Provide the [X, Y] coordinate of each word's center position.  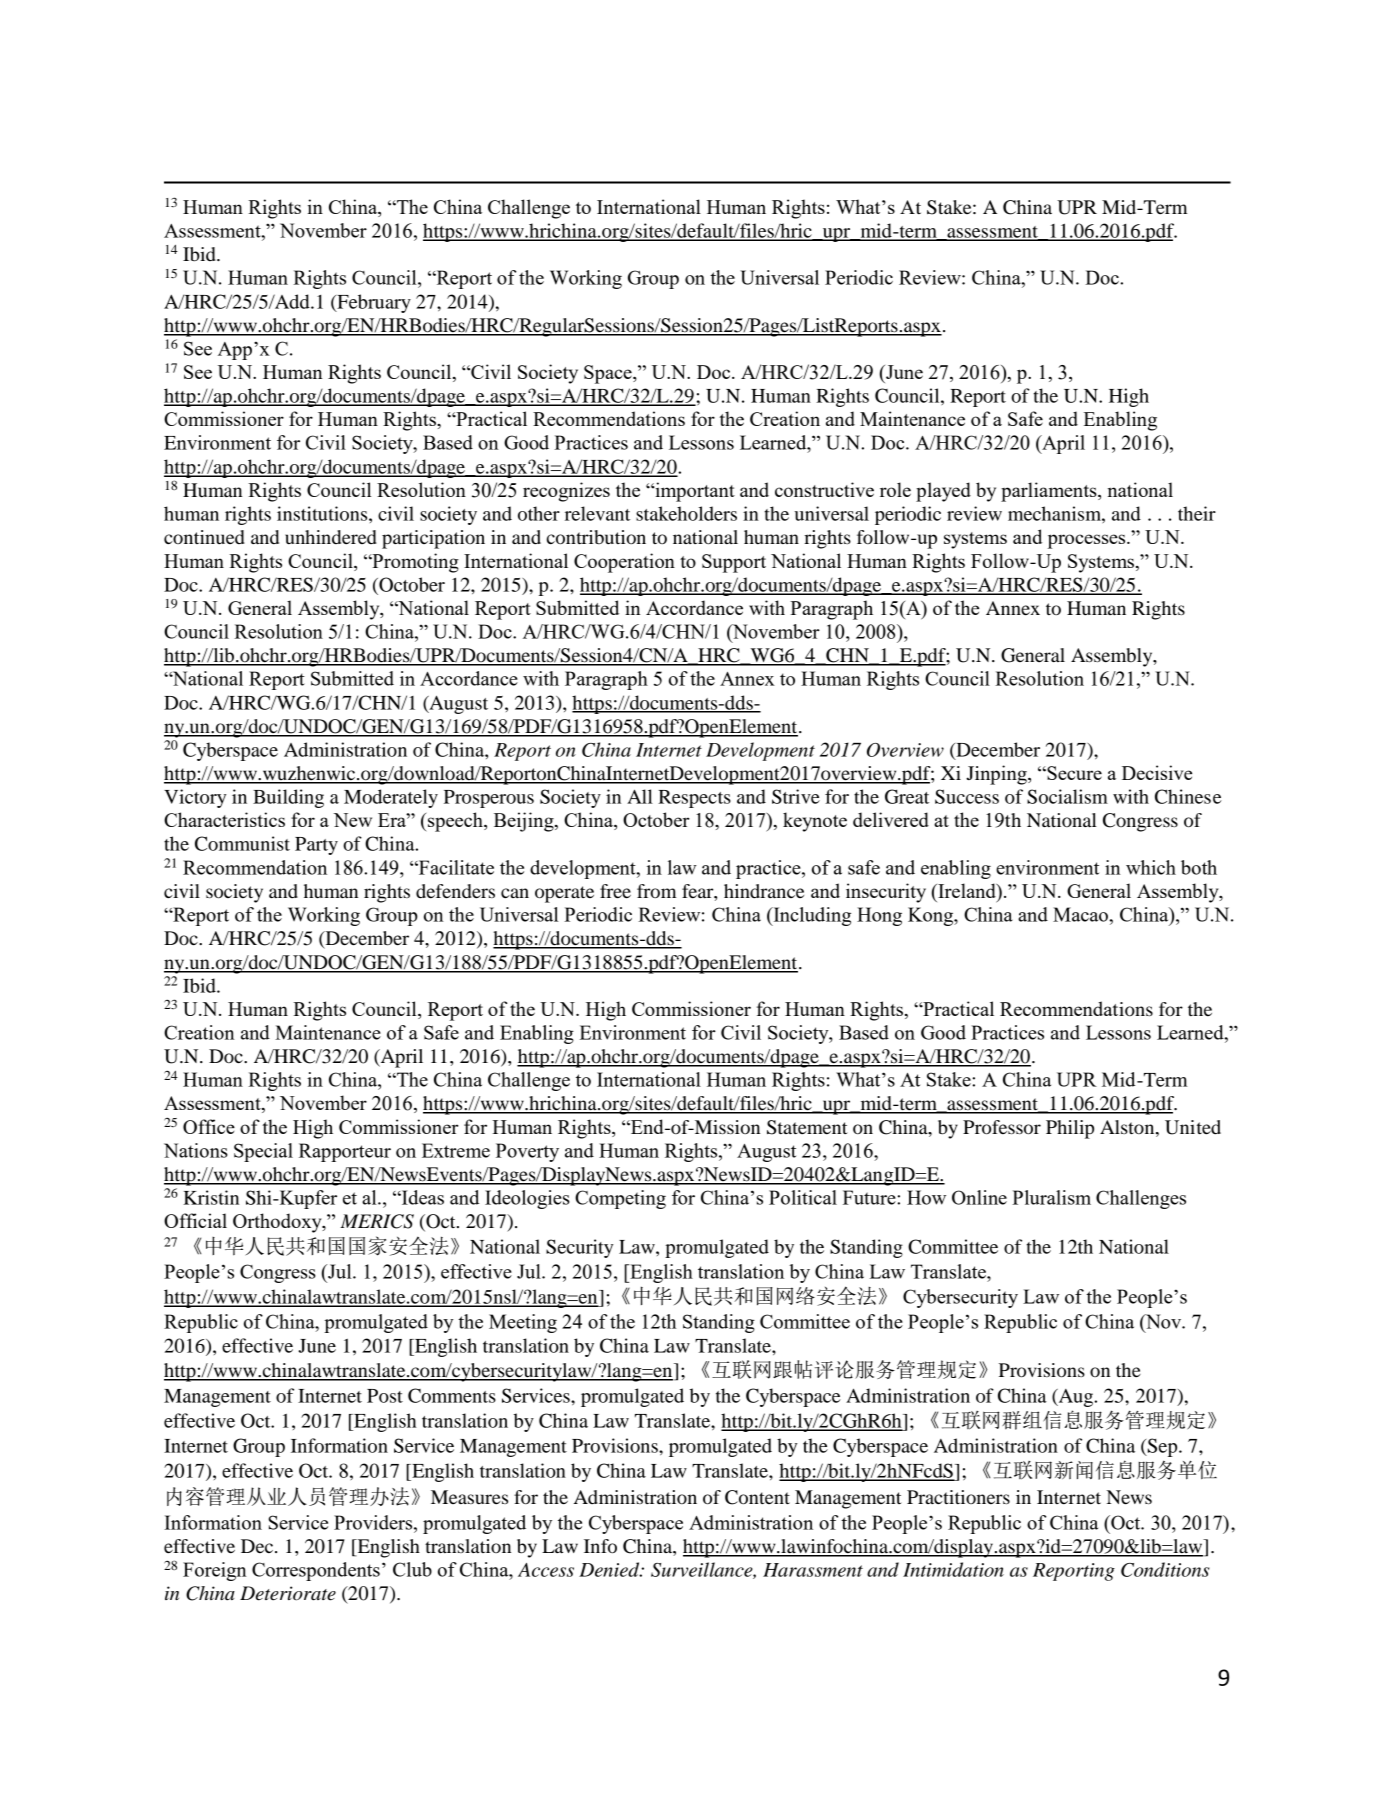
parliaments [1050, 492]
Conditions [1165, 1569]
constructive [824, 489]
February [373, 303]
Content [757, 1497]
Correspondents [316, 1571]
